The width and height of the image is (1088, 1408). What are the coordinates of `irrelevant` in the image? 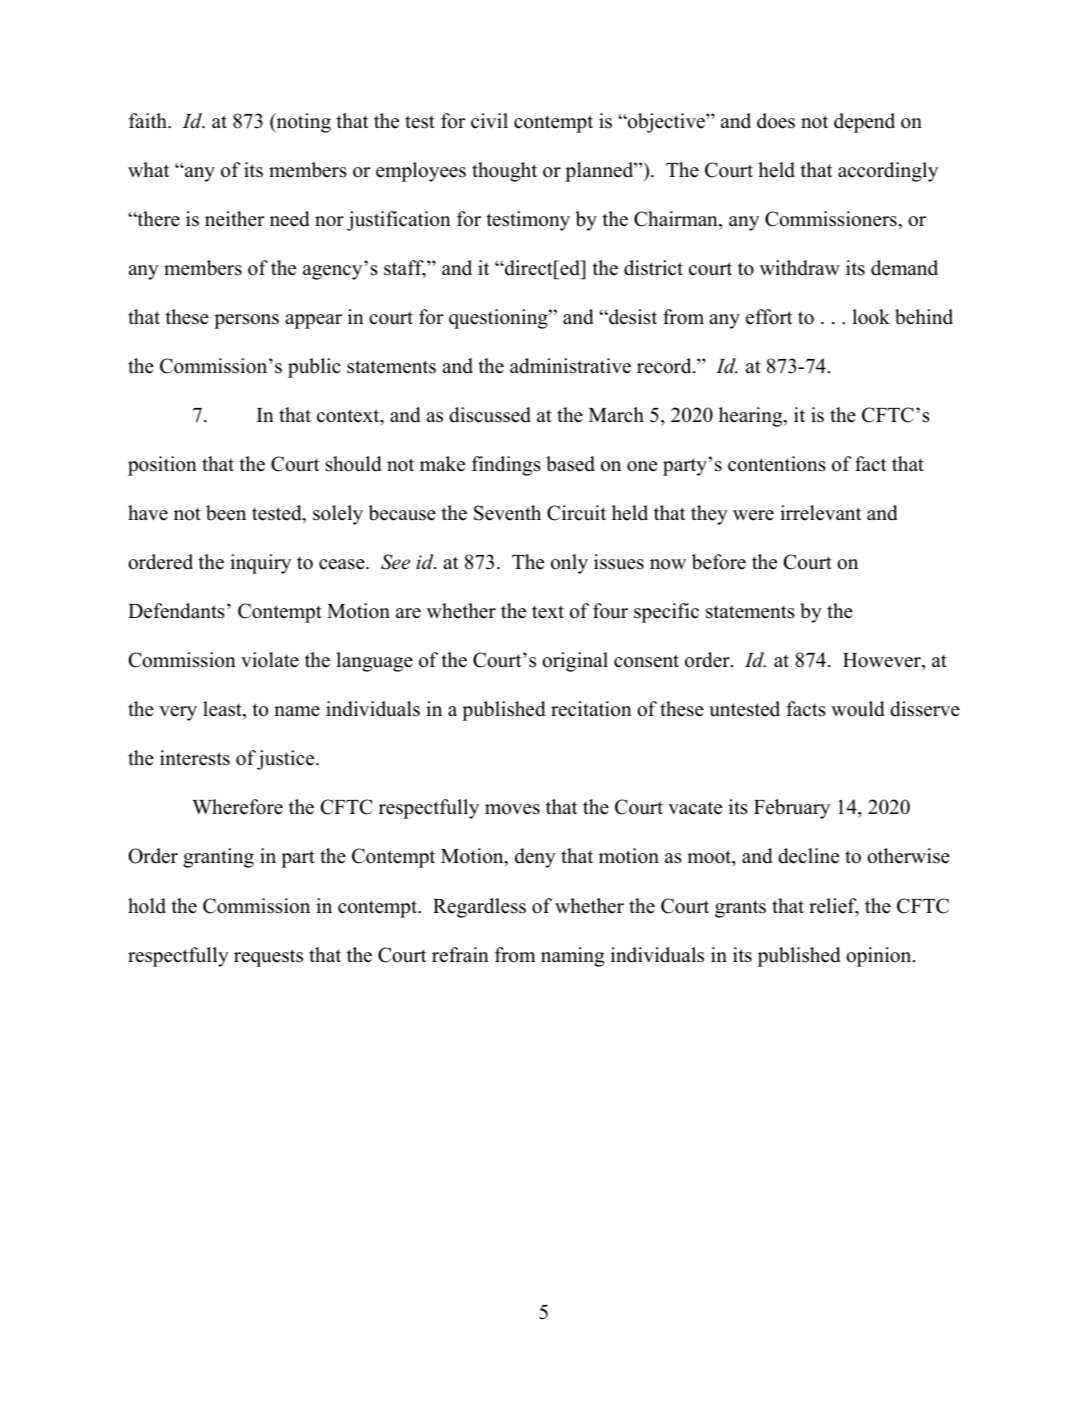 It's located at (821, 513).
